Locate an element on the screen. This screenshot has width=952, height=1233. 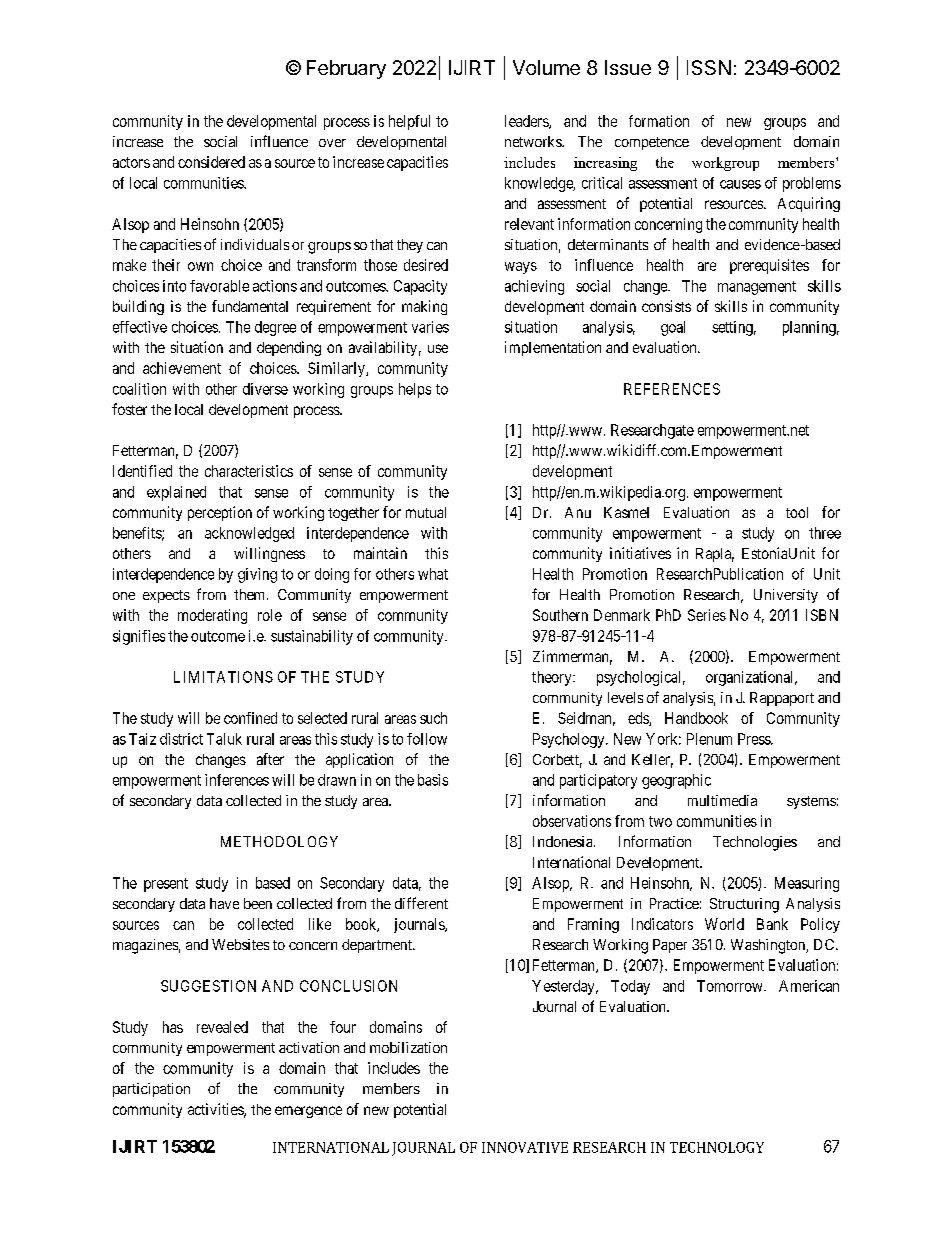
participation is located at coordinates (151, 1090).
